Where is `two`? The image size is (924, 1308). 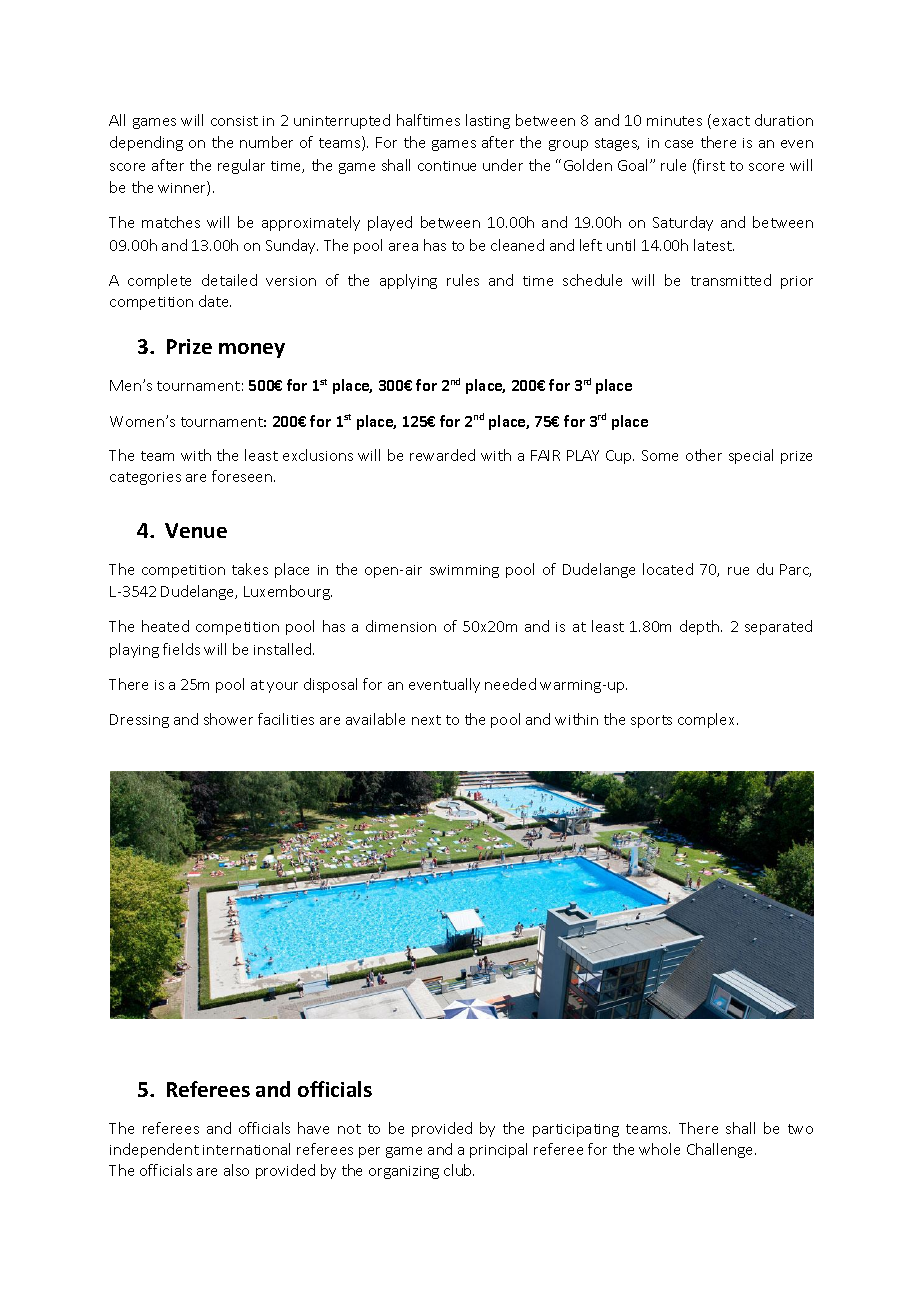 two is located at coordinates (800, 1129).
